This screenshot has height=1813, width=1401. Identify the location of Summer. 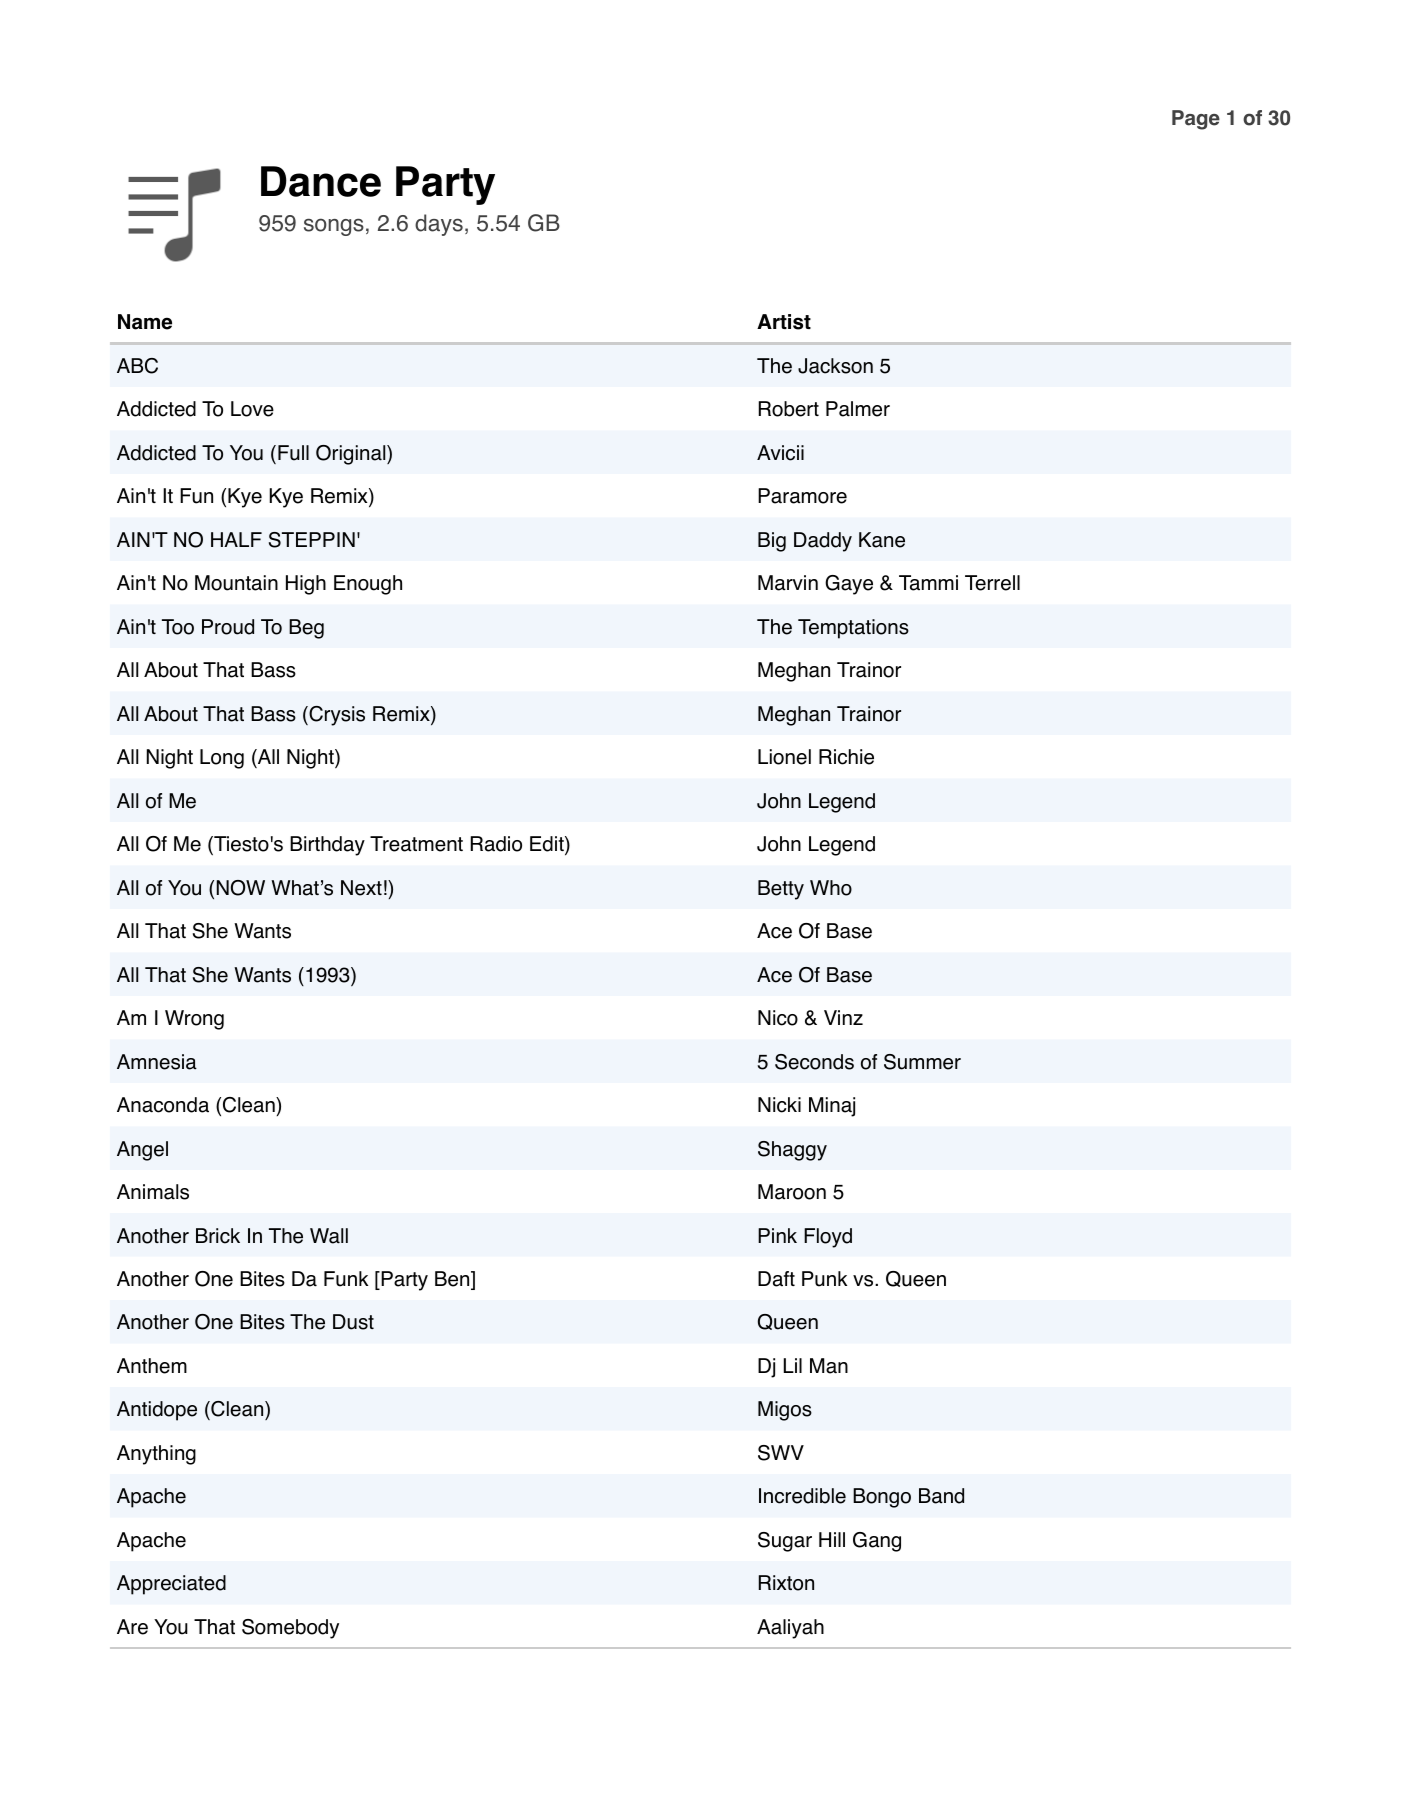
(922, 1062).
